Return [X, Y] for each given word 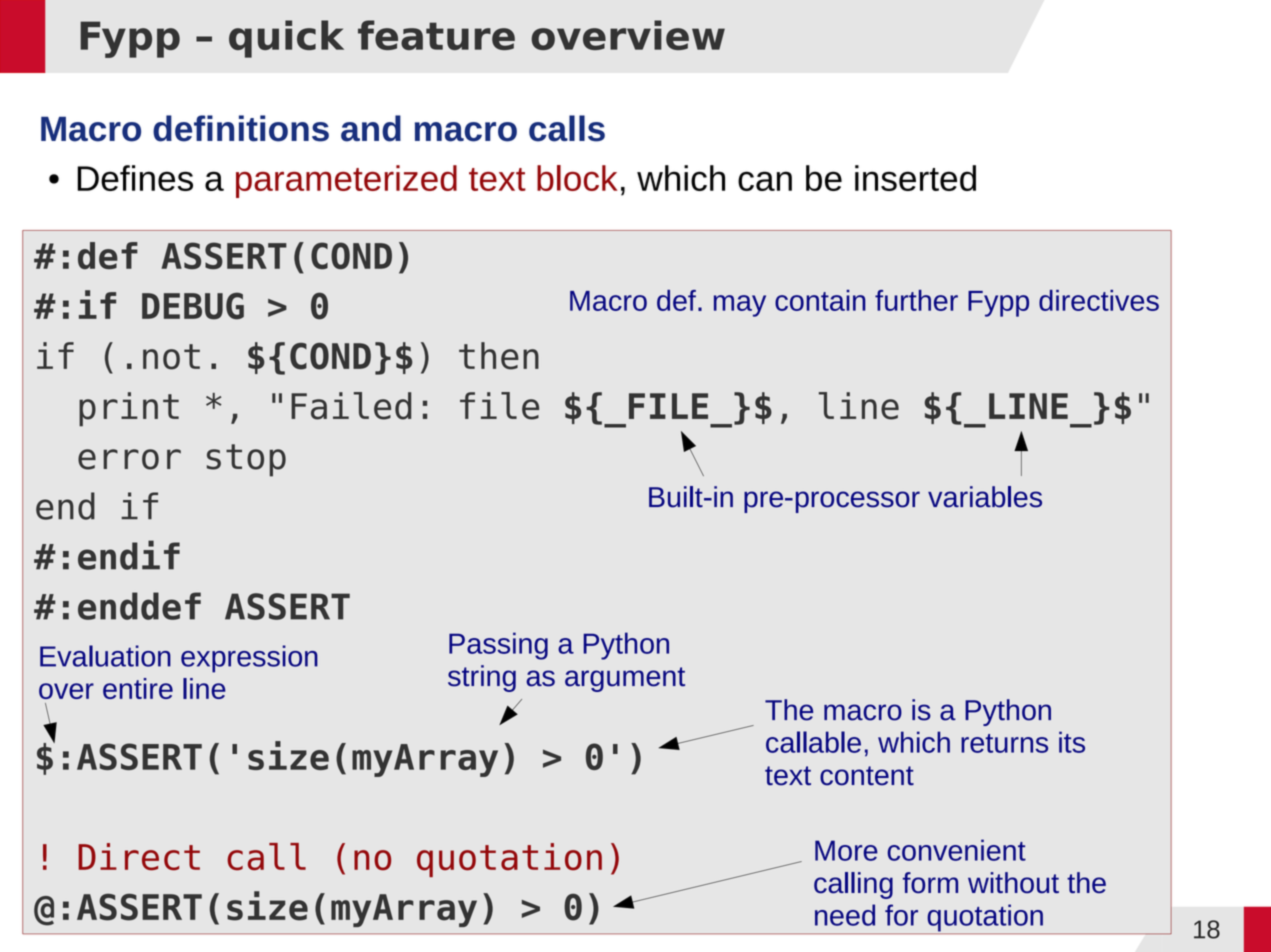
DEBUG [193, 306]
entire [138, 688]
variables [985, 497]
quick [286, 39]
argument [625, 679]
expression [249, 659]
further [916, 300]
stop [246, 460]
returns [1004, 743]
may [740, 306]
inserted [915, 178]
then [499, 356]
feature [436, 35]
